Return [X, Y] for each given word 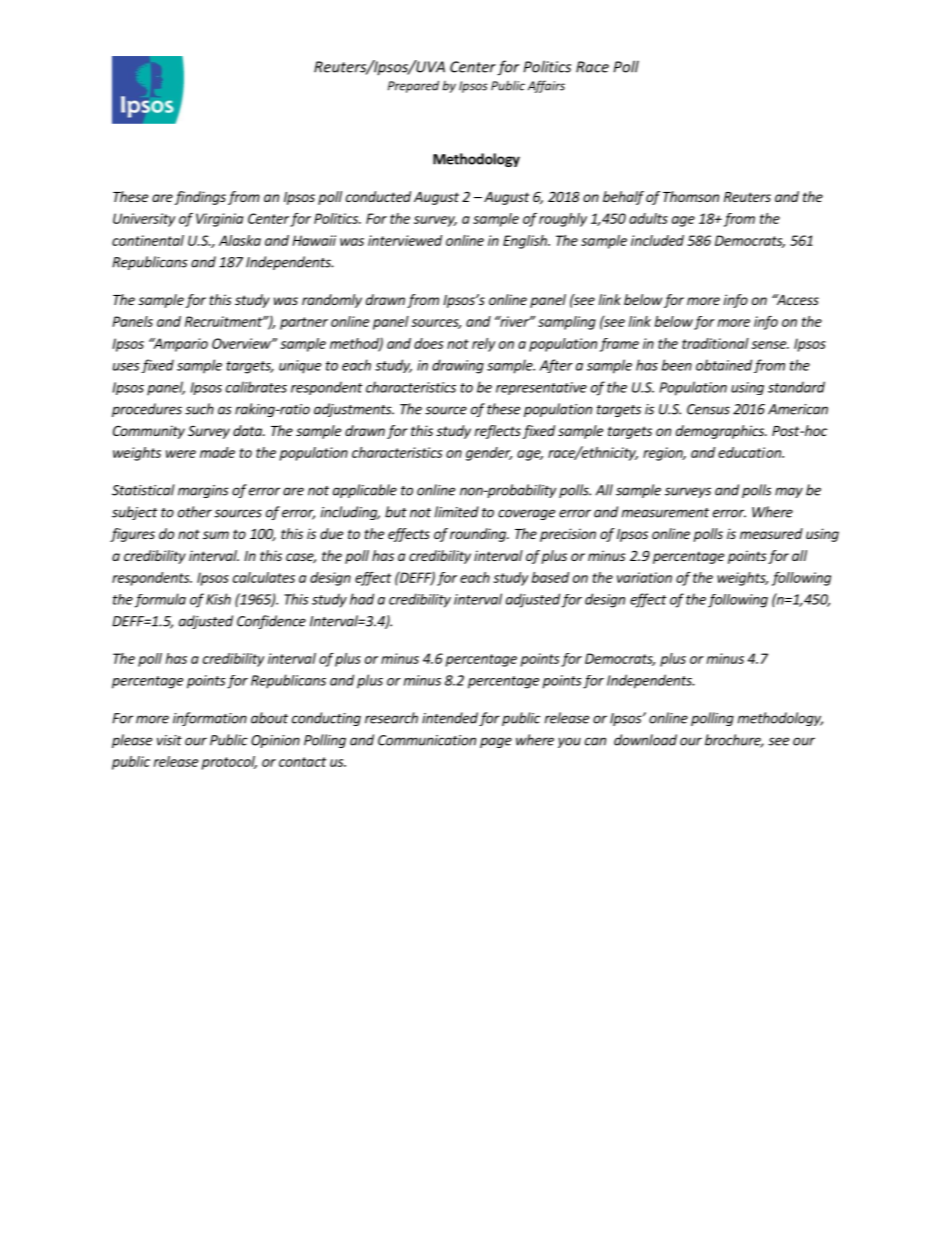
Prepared [413, 86]
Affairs [546, 86]
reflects [498, 432]
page [496, 742]
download [645, 740]
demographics [721, 432]
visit [169, 740]
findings [200, 198]
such [199, 409]
